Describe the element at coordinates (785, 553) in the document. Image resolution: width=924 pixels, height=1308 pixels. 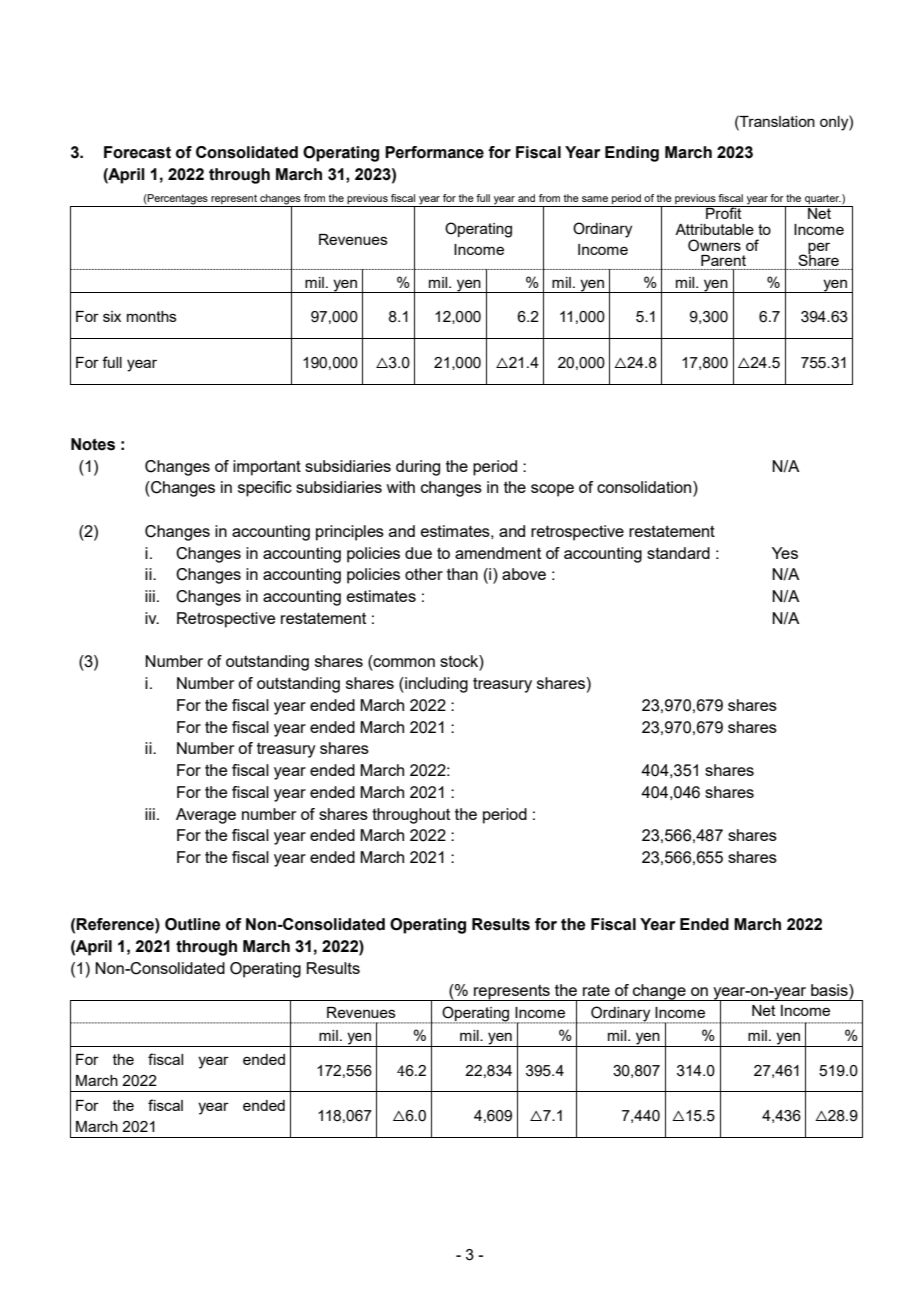
I see `Yes` at that location.
